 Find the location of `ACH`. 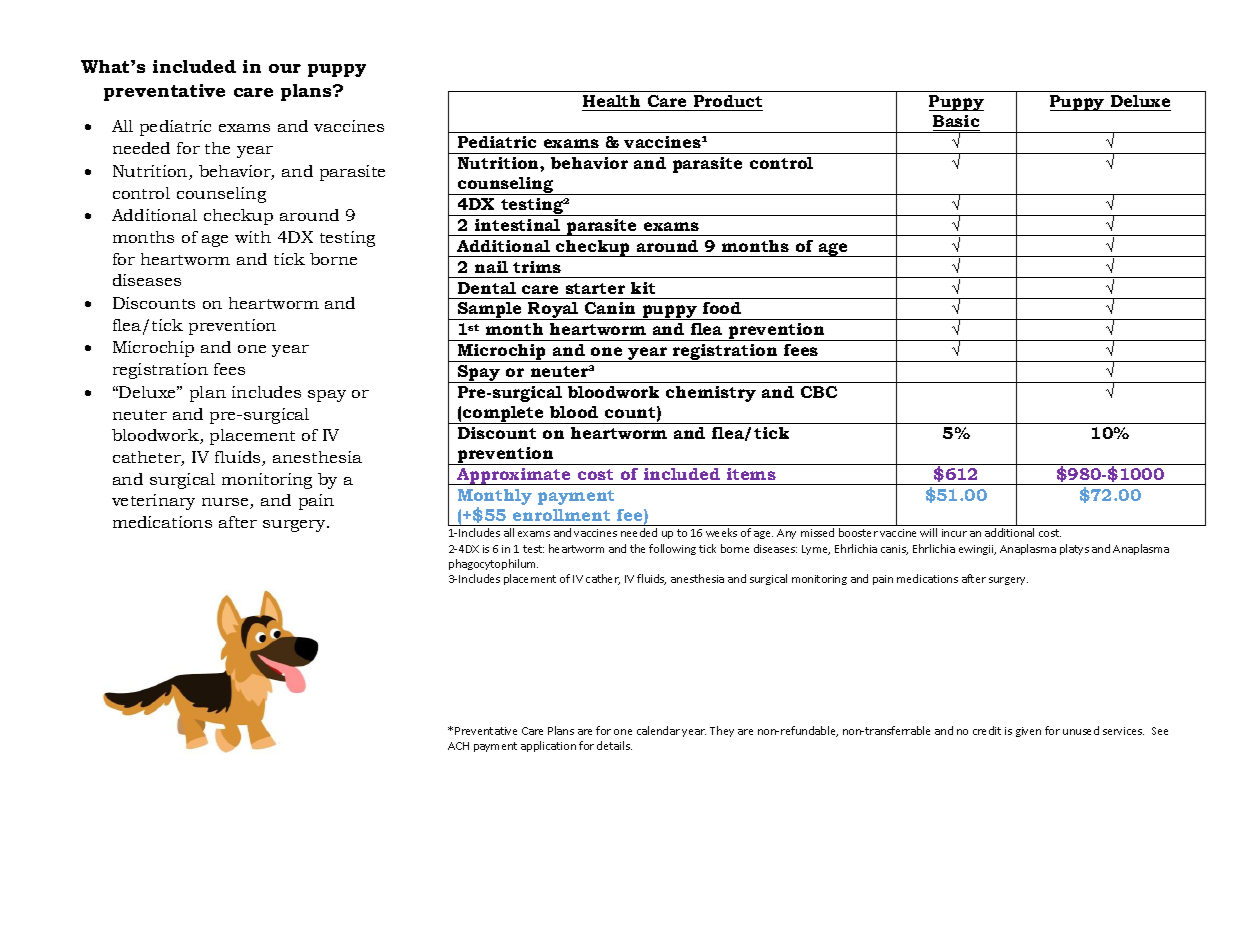

ACH is located at coordinates (458, 746).
